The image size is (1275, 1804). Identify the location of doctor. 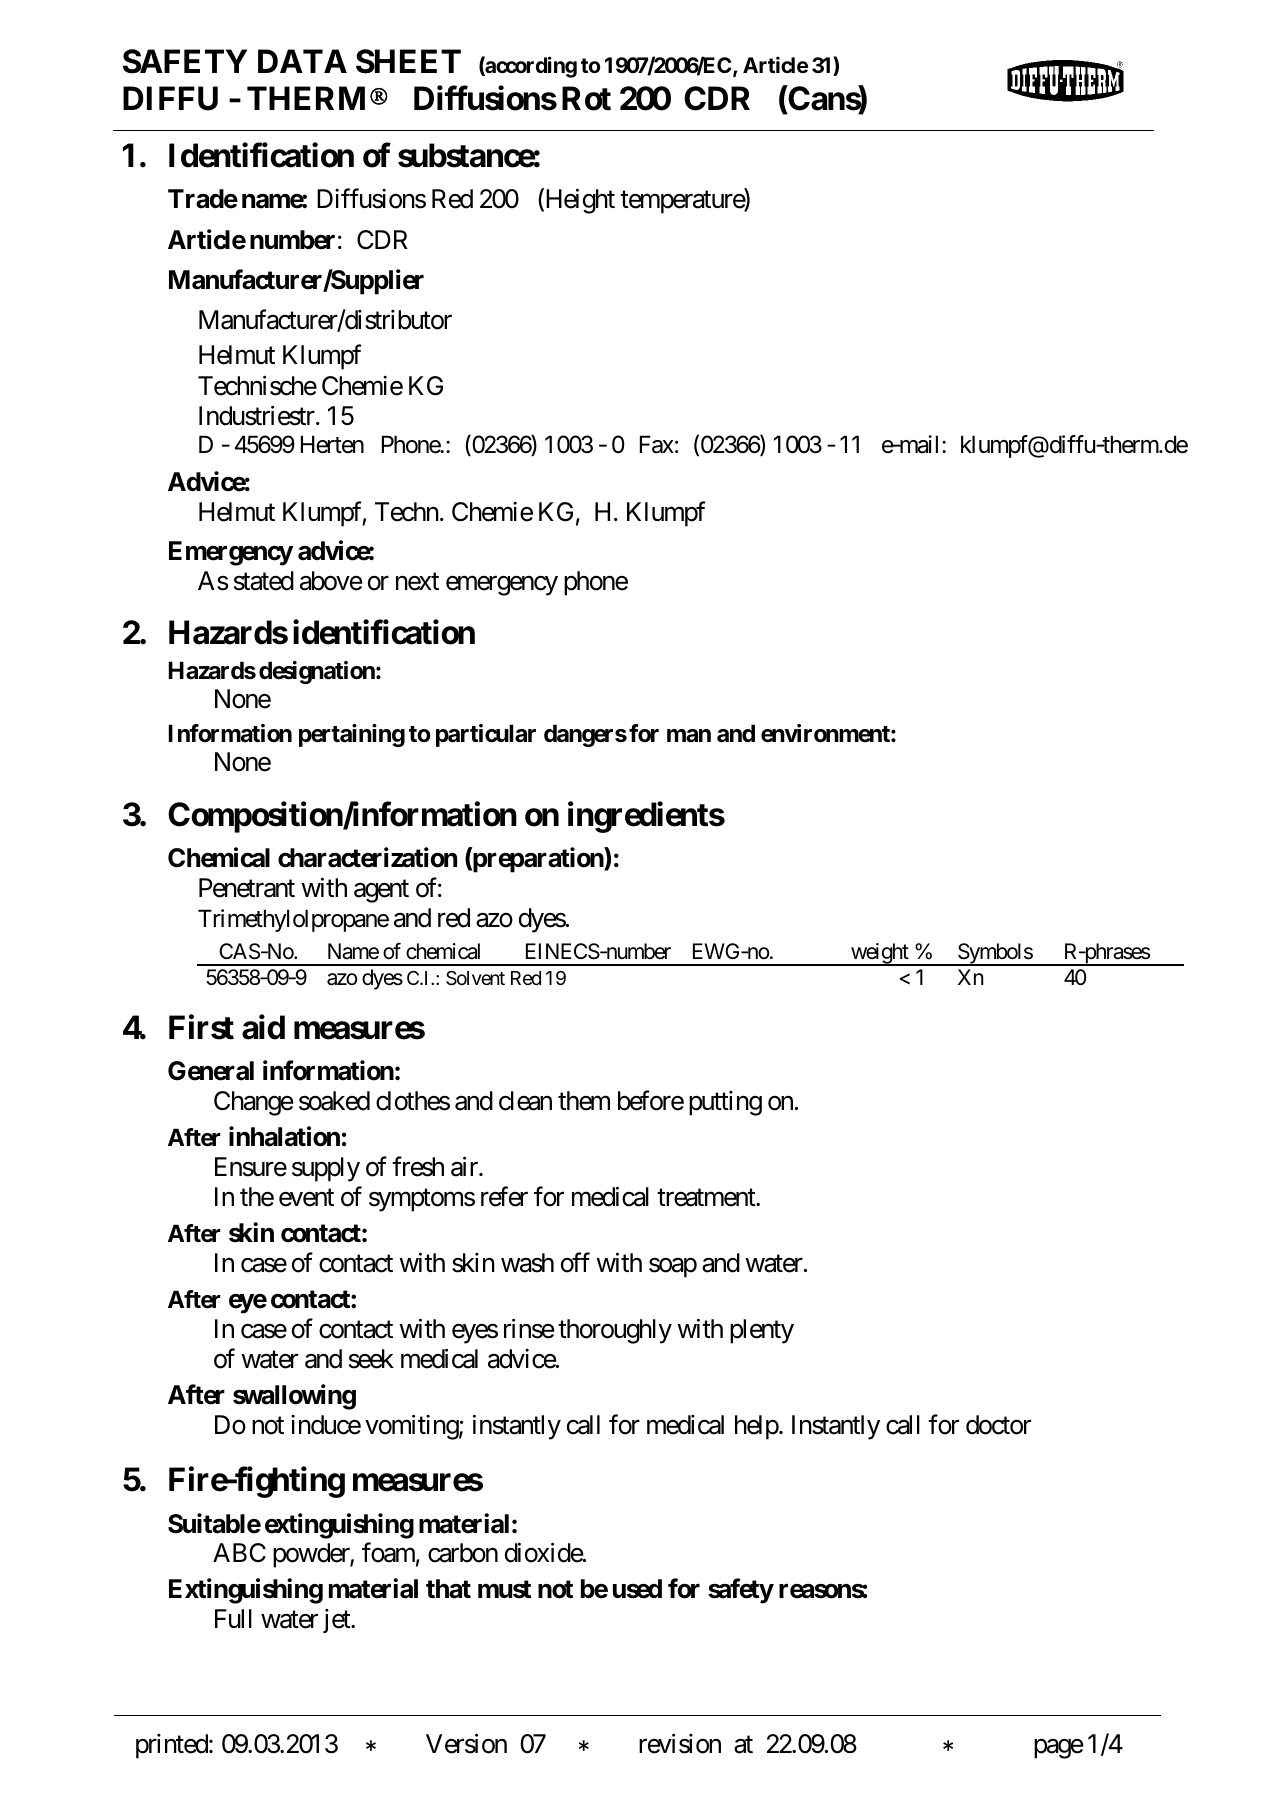
(998, 1425).
